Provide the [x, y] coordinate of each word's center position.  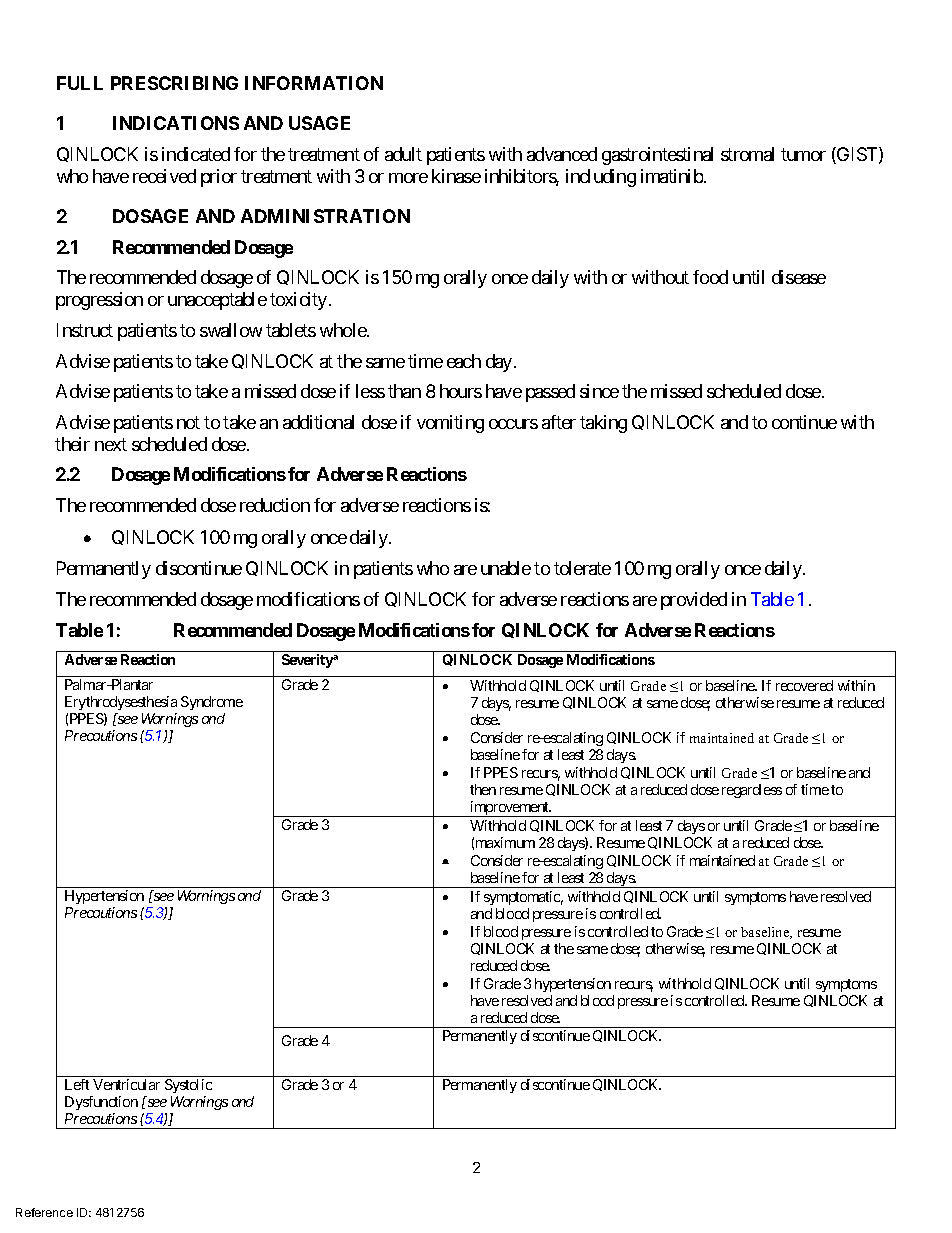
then [483, 789]
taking [603, 424]
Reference [44, 1212]
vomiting [450, 424]
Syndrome [212, 703]
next [111, 444]
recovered [804, 685]
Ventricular [126, 1084]
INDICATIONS [176, 123]
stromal [747, 154]
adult [403, 154]
